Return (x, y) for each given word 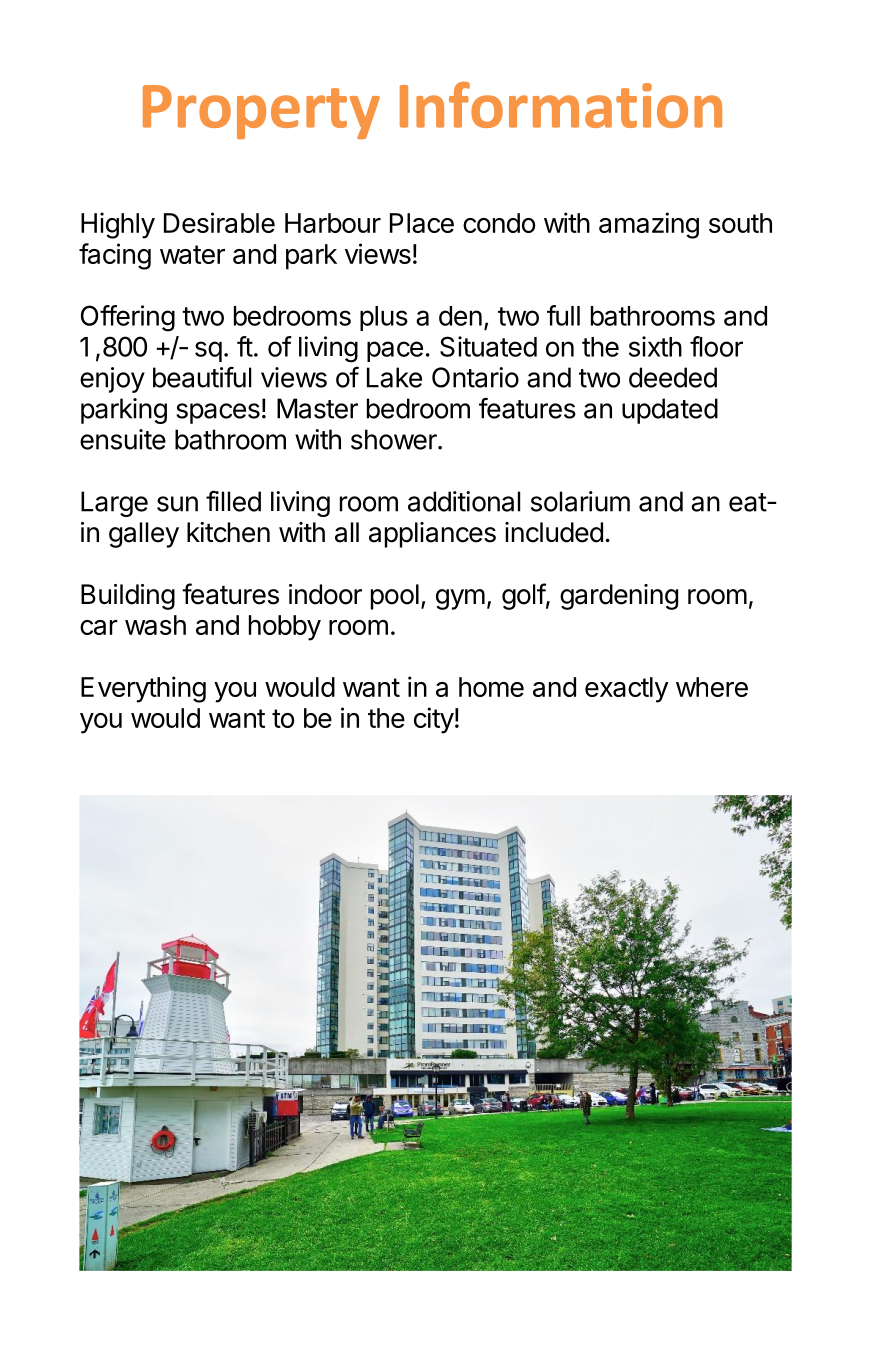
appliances (432, 535)
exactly (627, 690)
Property (261, 112)
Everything (143, 689)
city (434, 720)
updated (670, 411)
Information (561, 105)
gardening (619, 597)
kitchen (228, 532)
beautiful (202, 377)
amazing (649, 225)
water (192, 254)
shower (395, 439)
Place (422, 223)
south (740, 223)
